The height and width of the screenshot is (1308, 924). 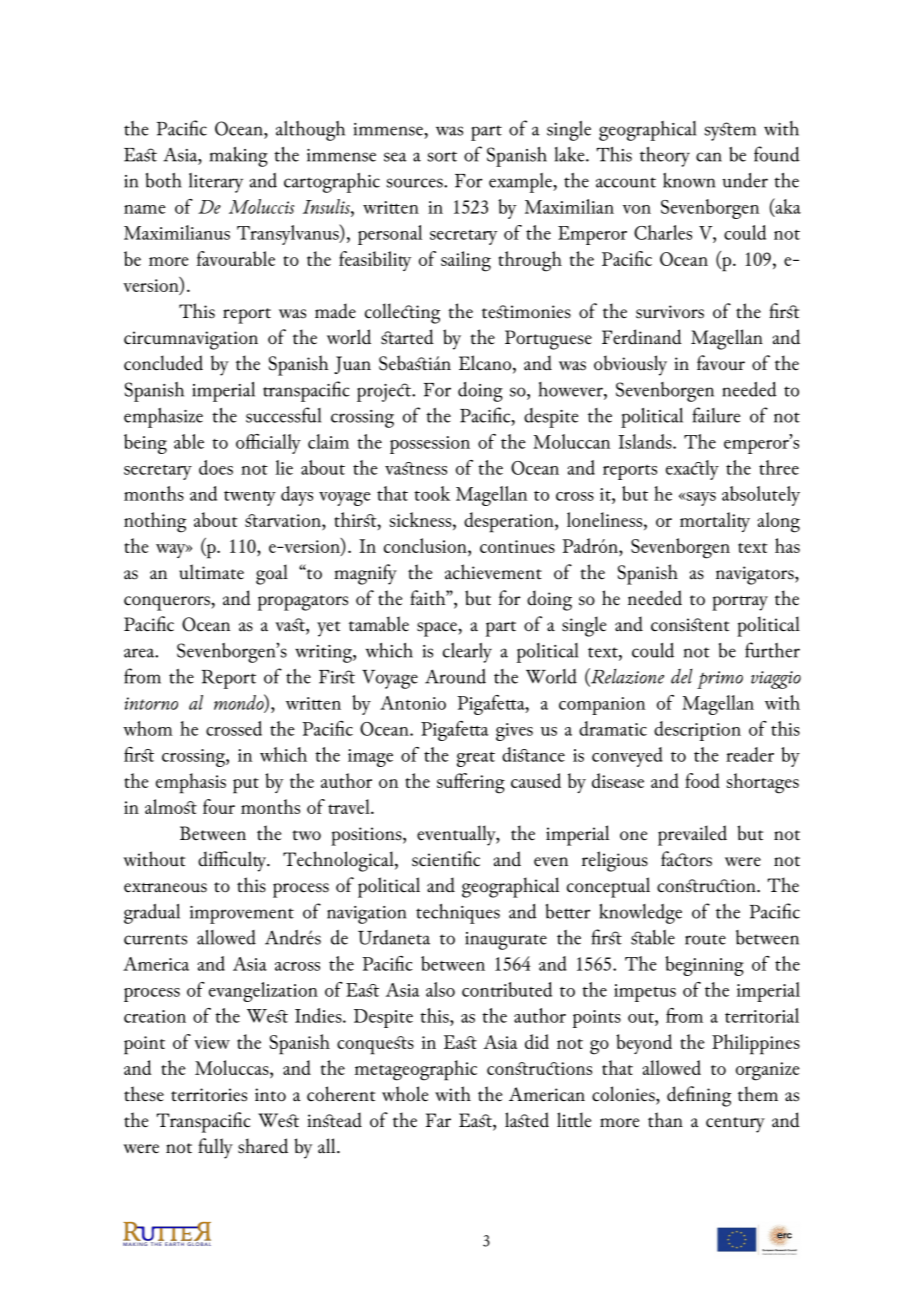 I want to click on food, so click(x=702, y=780).
